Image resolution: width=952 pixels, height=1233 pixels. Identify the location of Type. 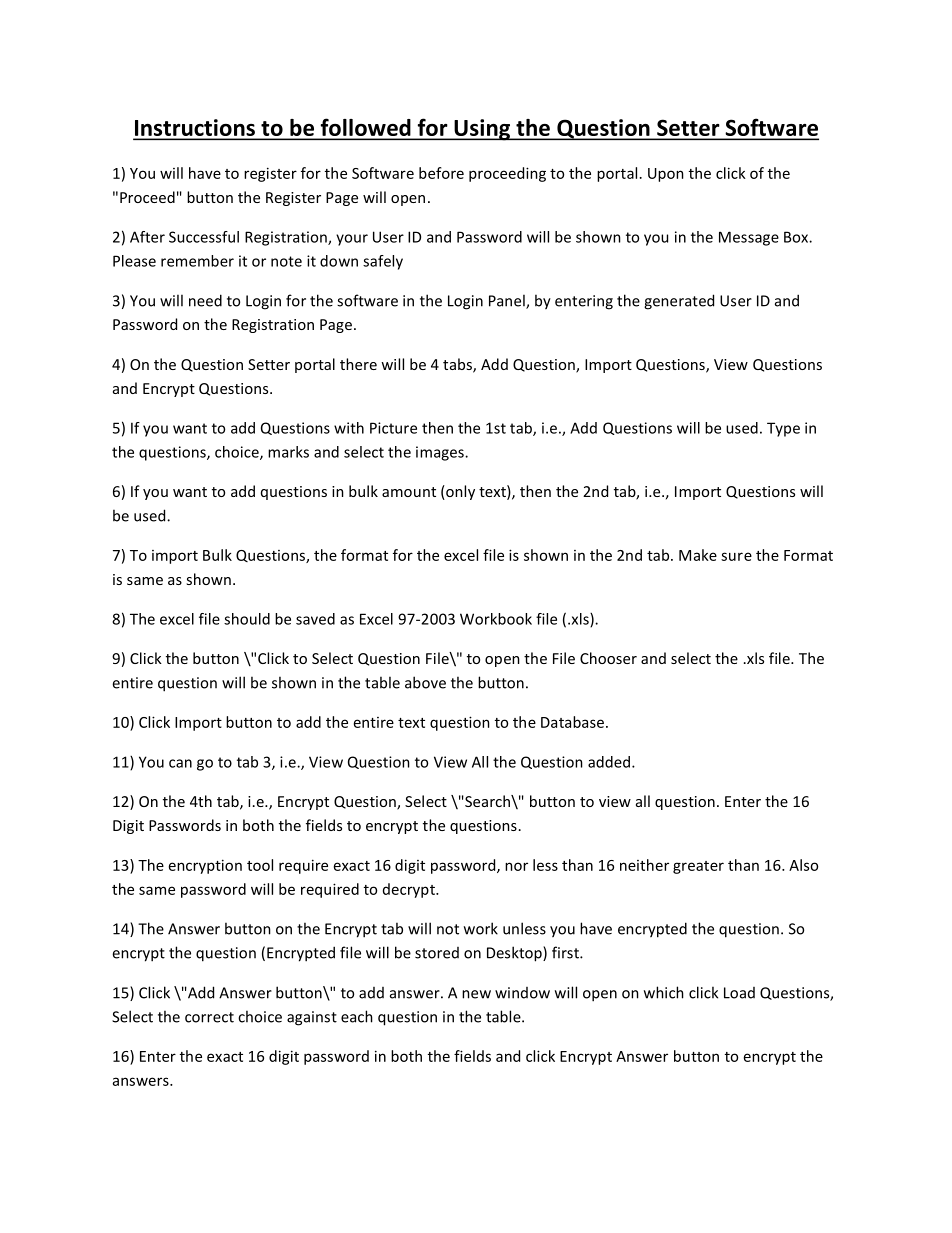
(783, 429).
